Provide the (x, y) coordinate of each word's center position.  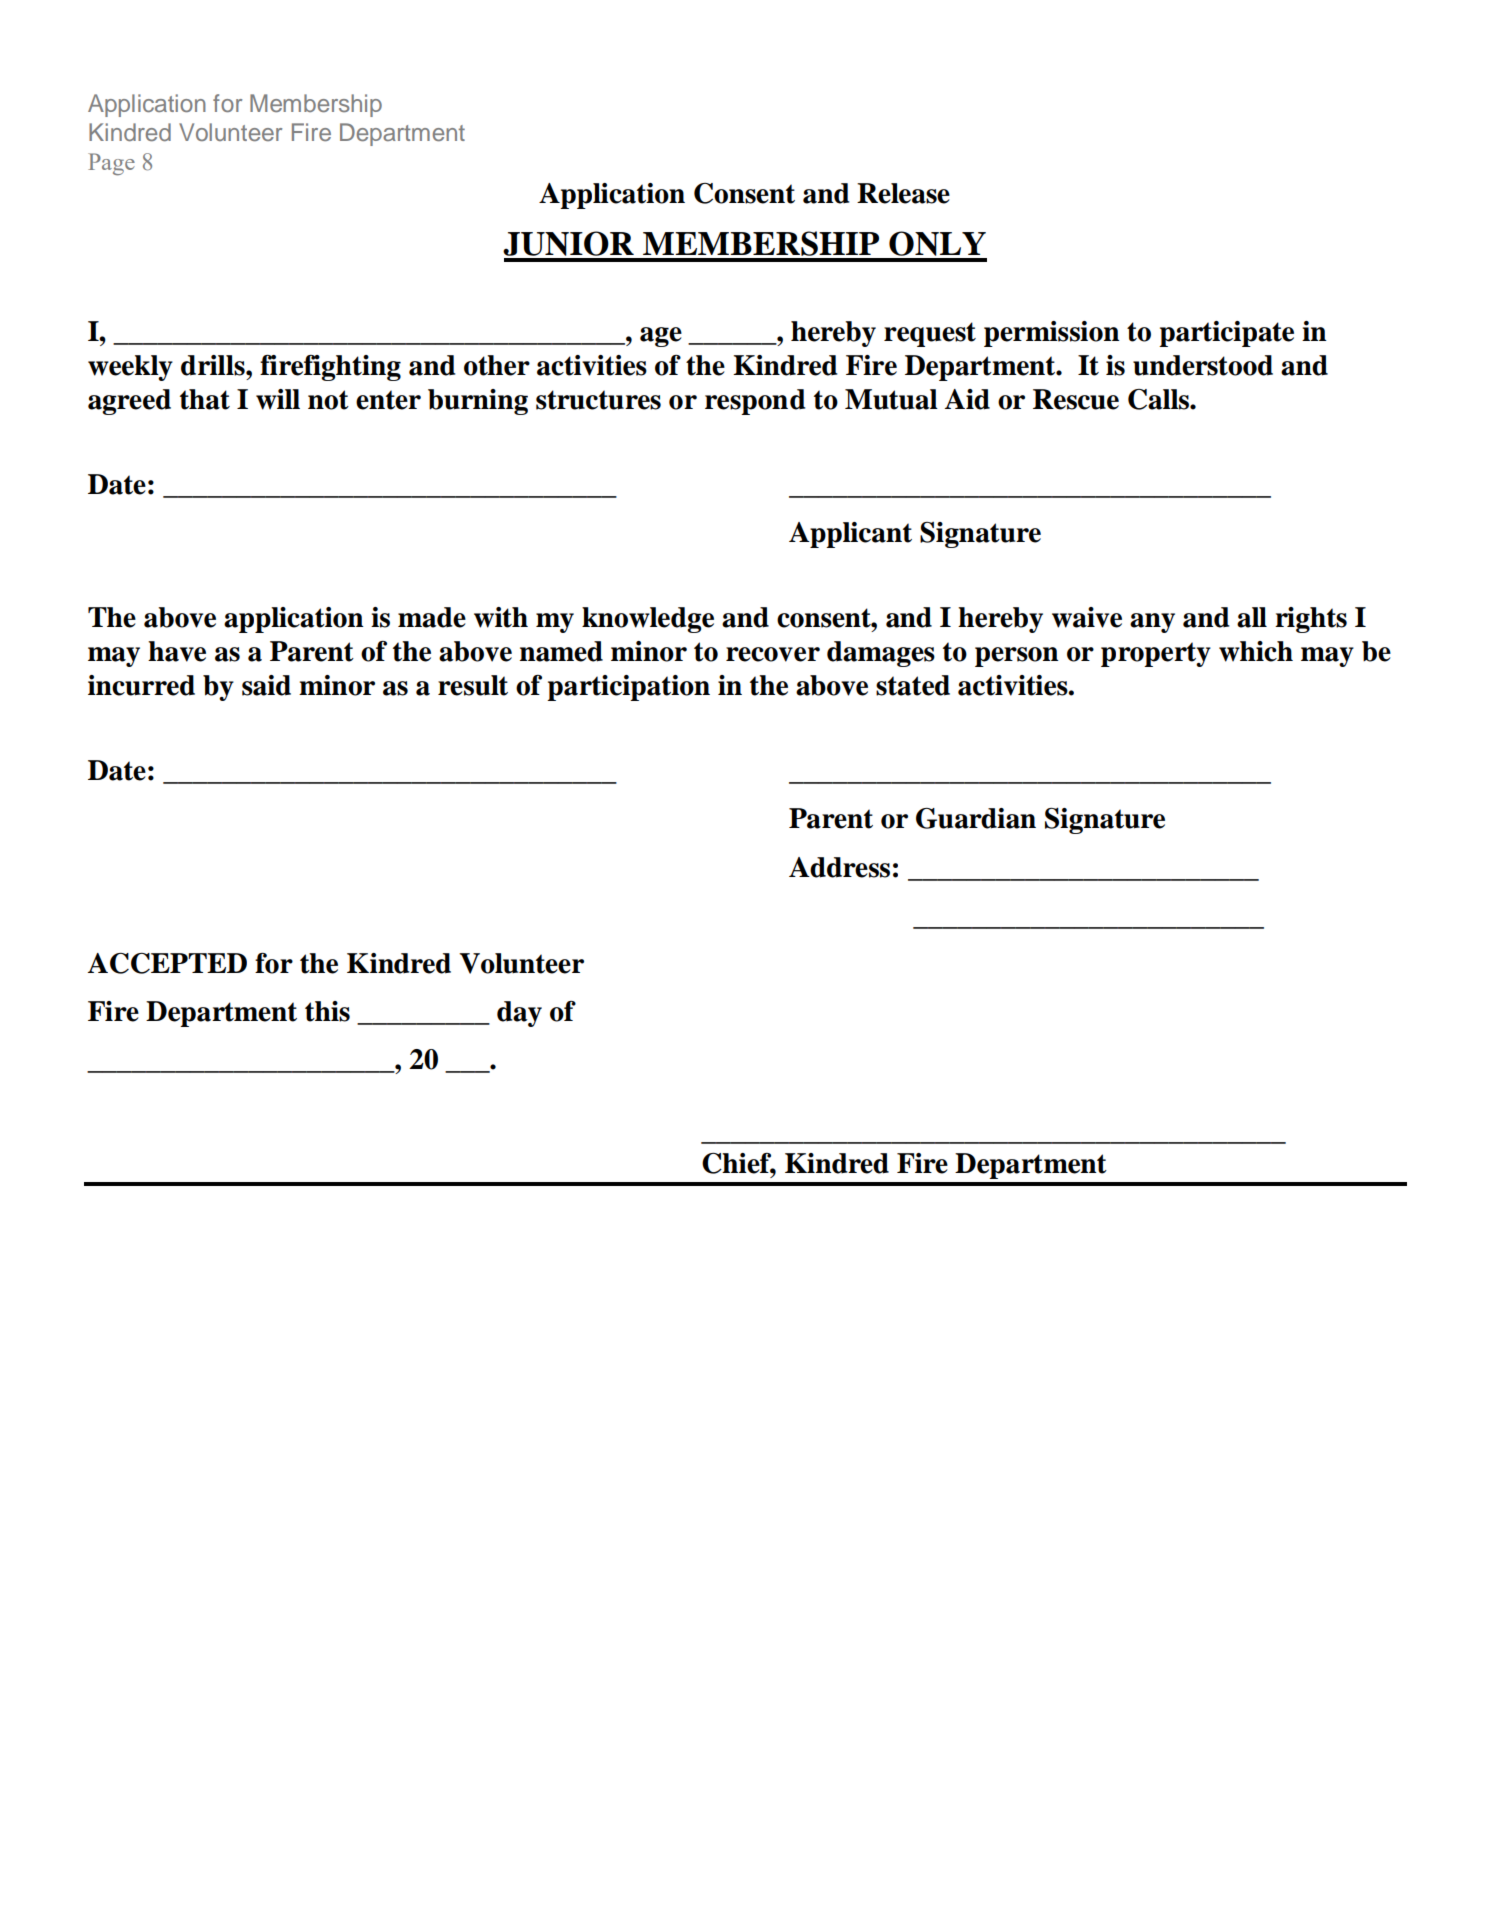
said (266, 685)
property (1156, 654)
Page (111, 164)
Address (839, 867)
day (519, 1014)
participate (1226, 334)
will (278, 399)
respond (755, 402)
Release (903, 193)
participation (628, 688)
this (327, 1011)
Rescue (1076, 399)
